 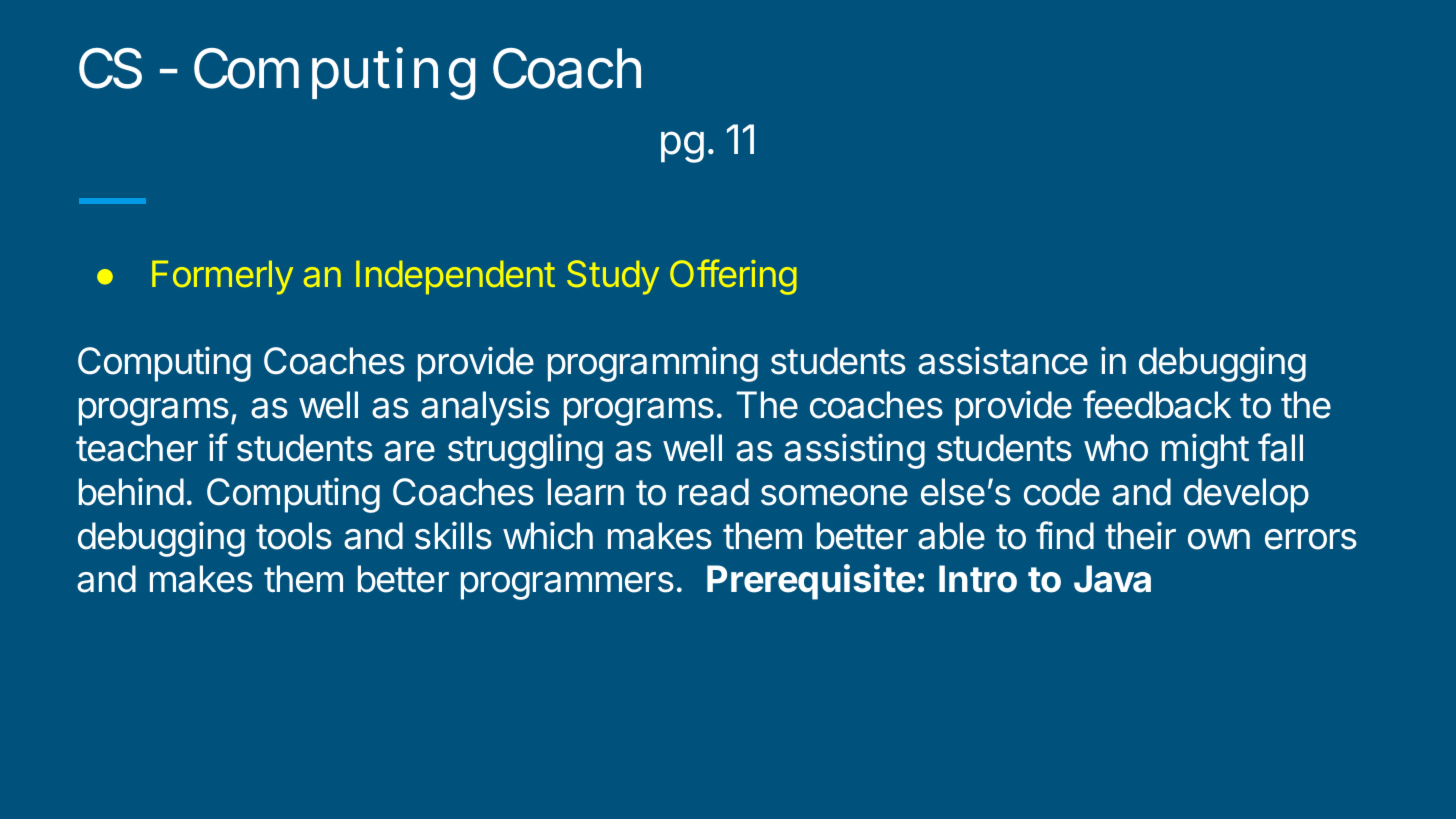 What do you see at coordinates (137, 448) in the screenshot?
I see `teacher` at bounding box center [137, 448].
